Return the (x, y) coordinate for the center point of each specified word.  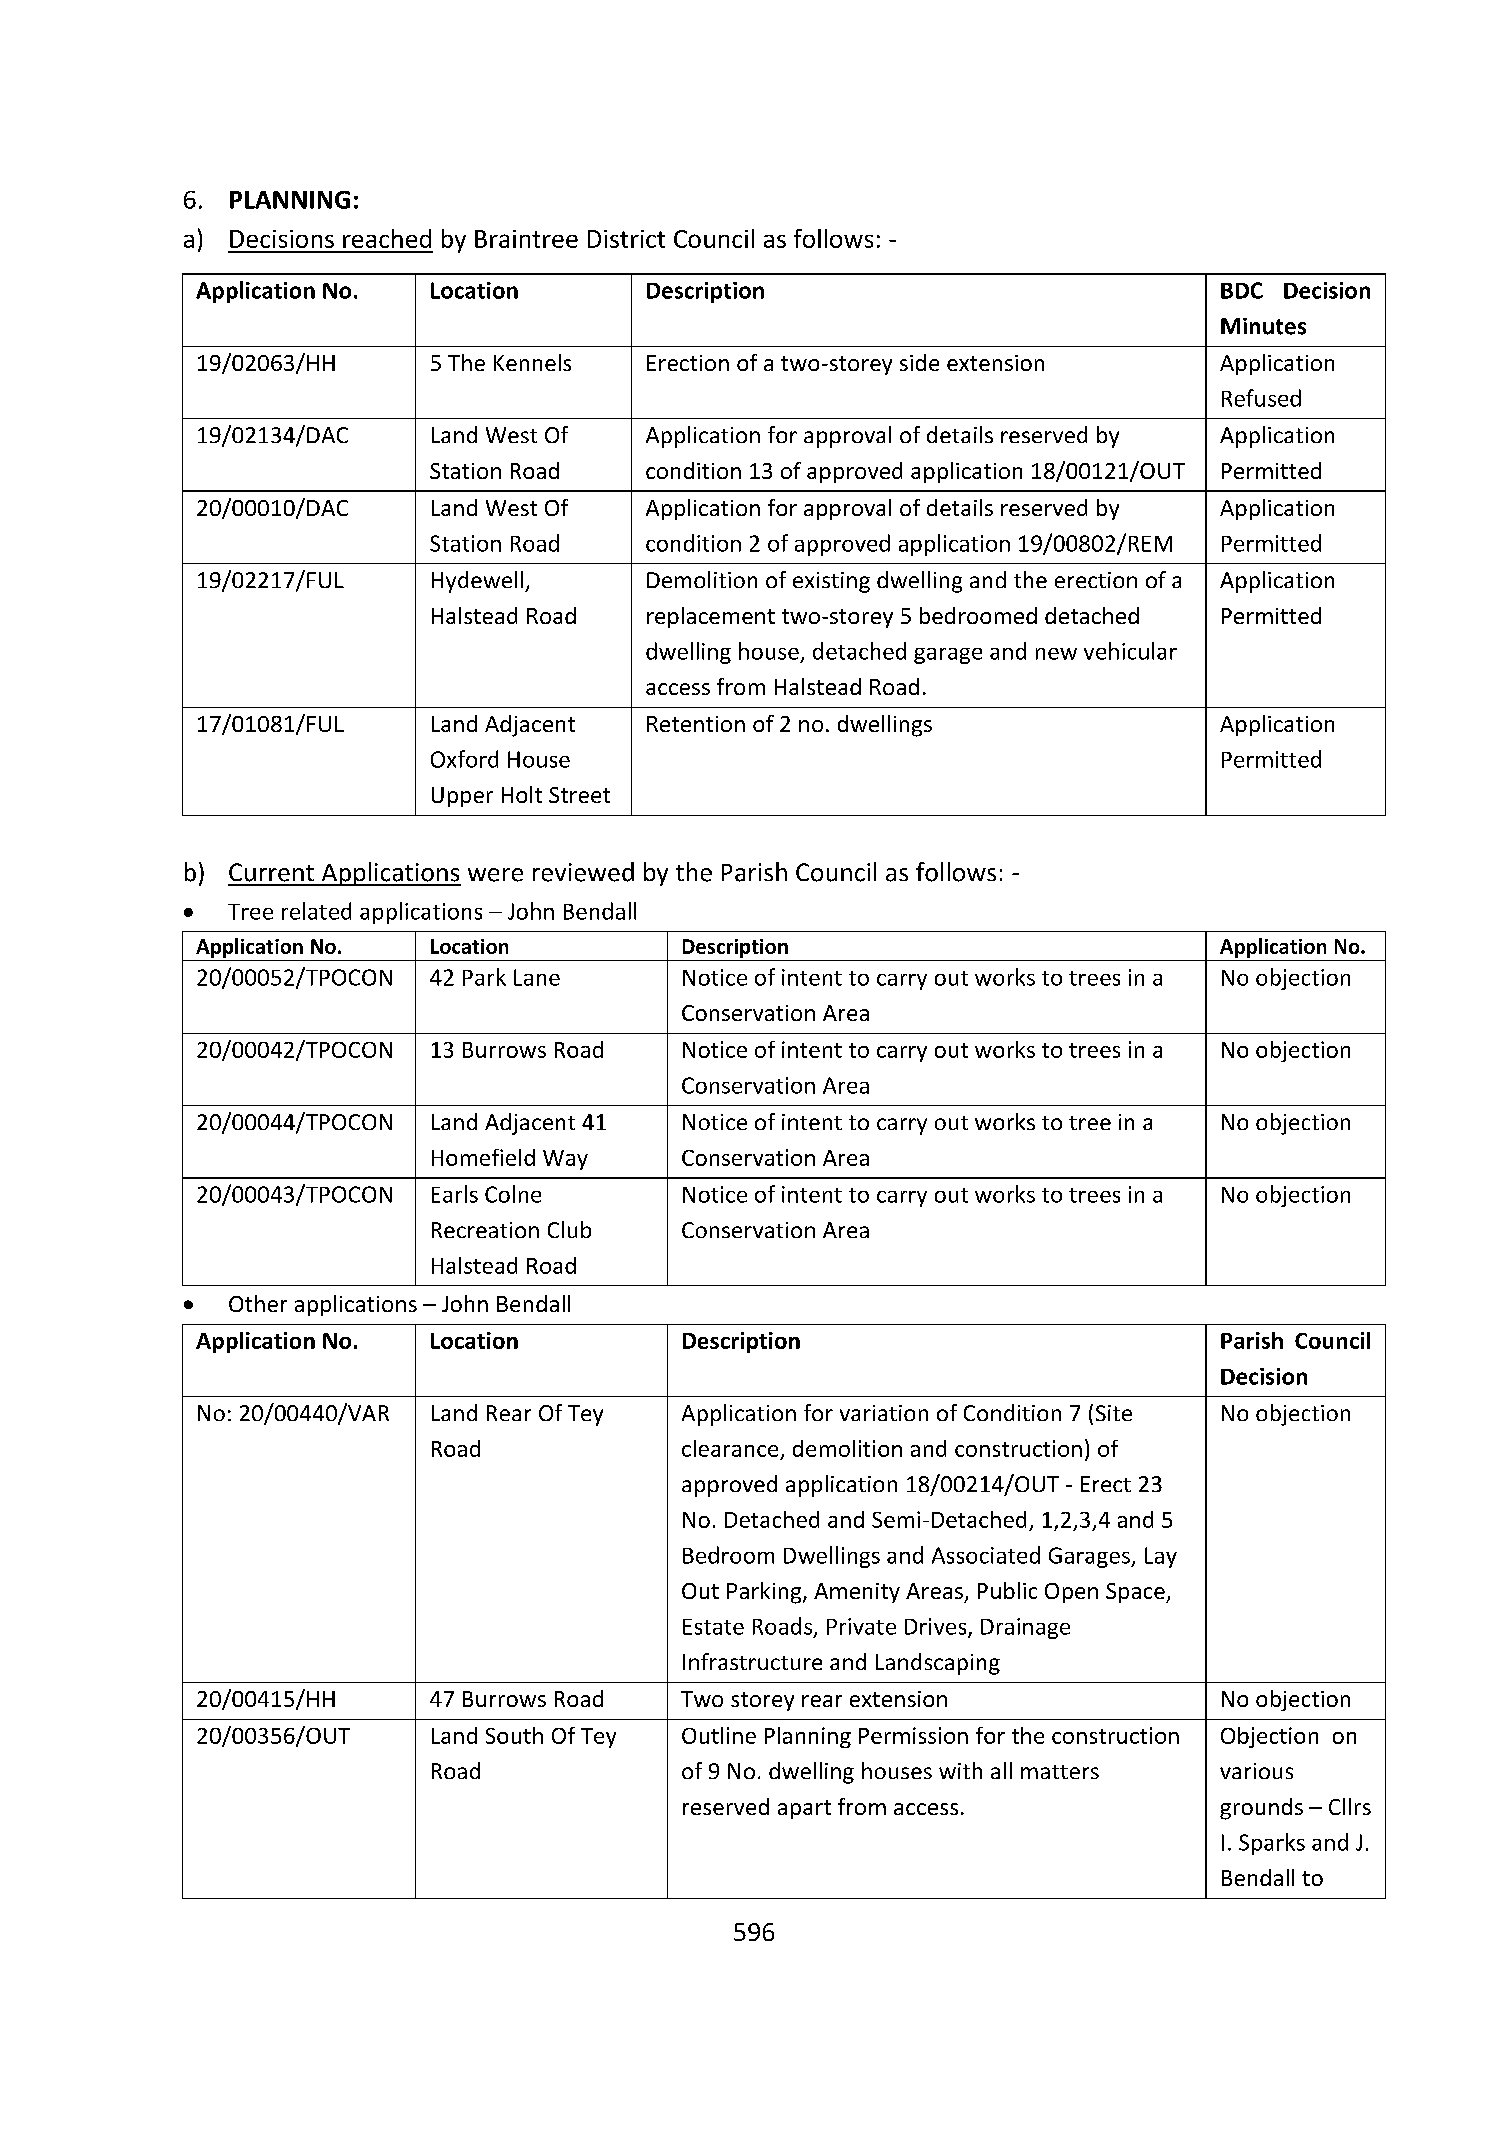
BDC (1242, 290)
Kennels (532, 362)
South (514, 1735)
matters (1060, 1772)
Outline (719, 1735)
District (626, 239)
